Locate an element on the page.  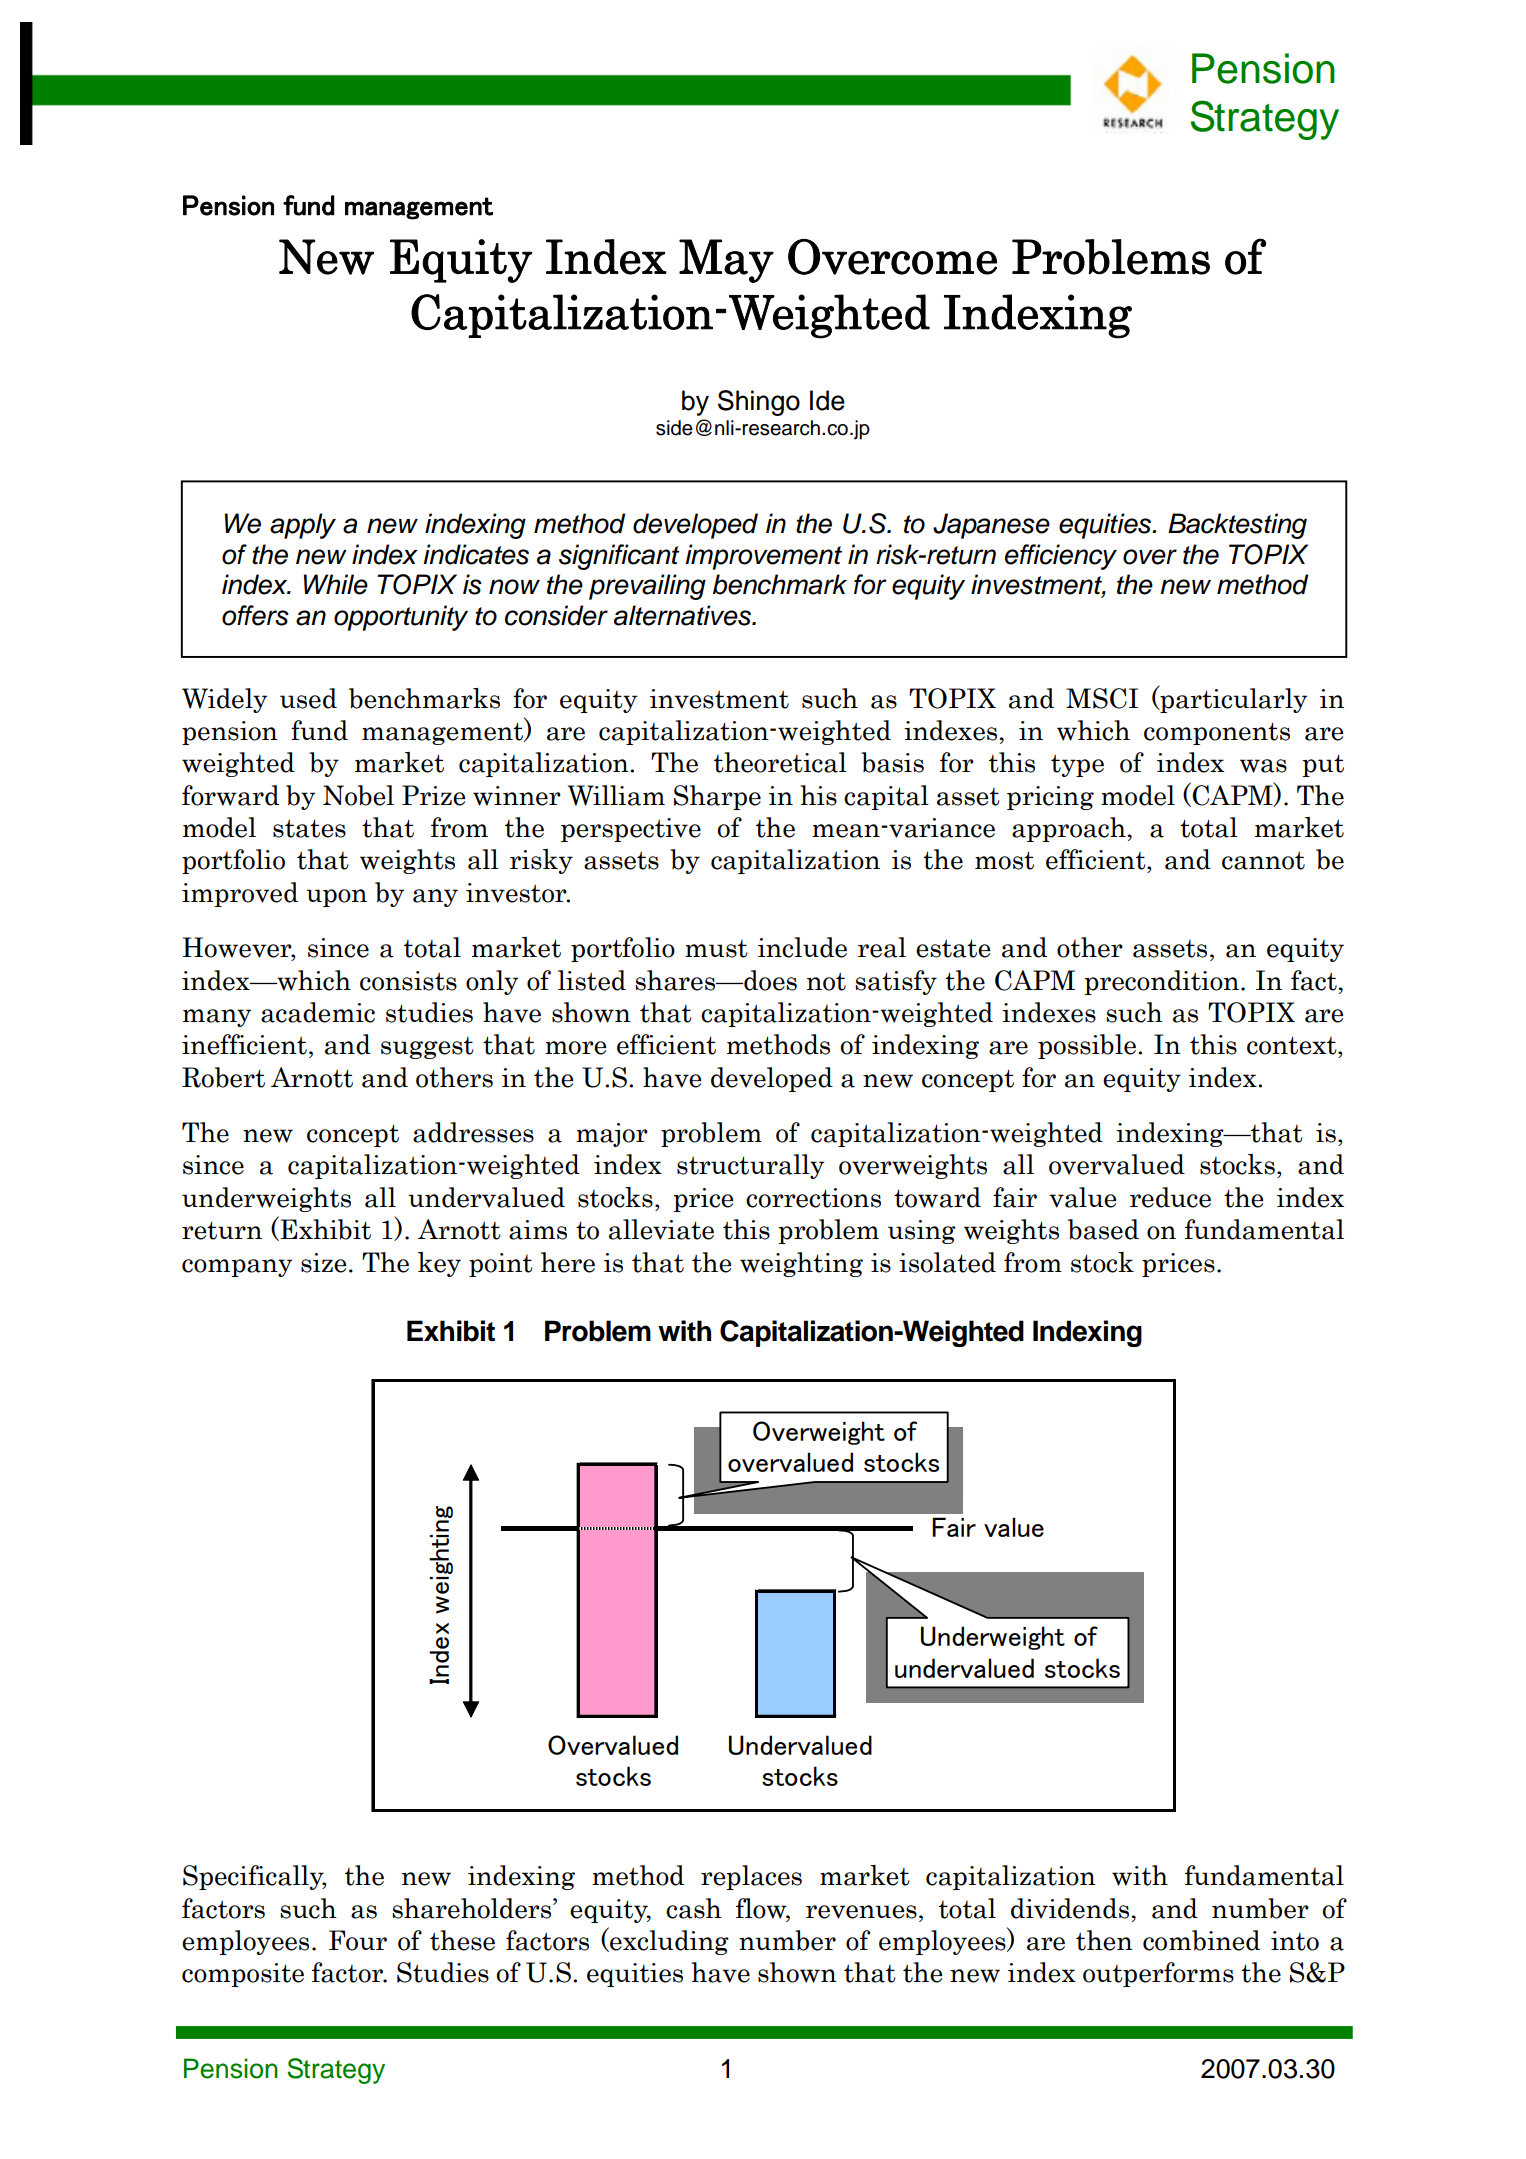
suggest is located at coordinates (427, 1048).
